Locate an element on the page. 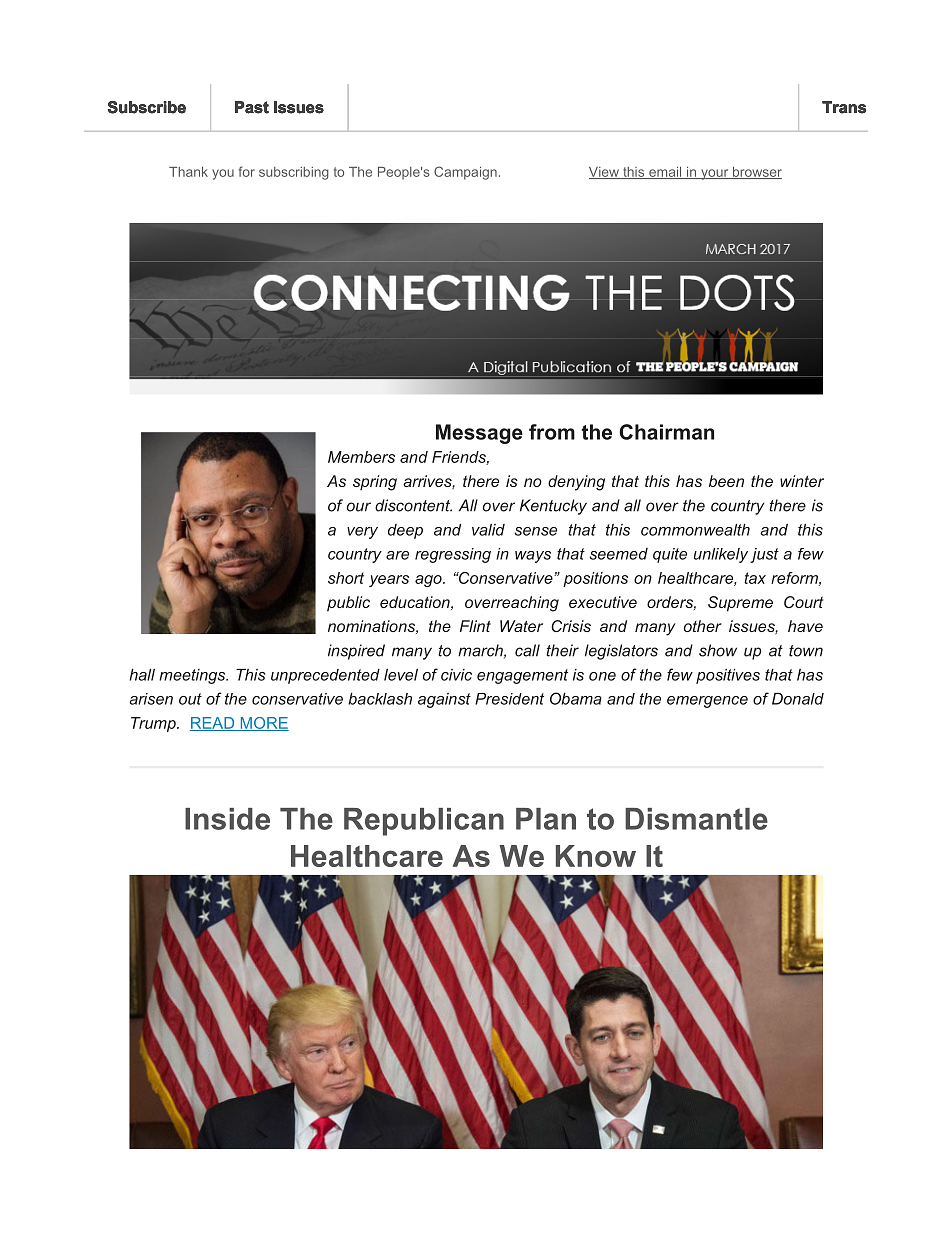 This image has height=1233, width=952. Chairman is located at coordinates (666, 432).
